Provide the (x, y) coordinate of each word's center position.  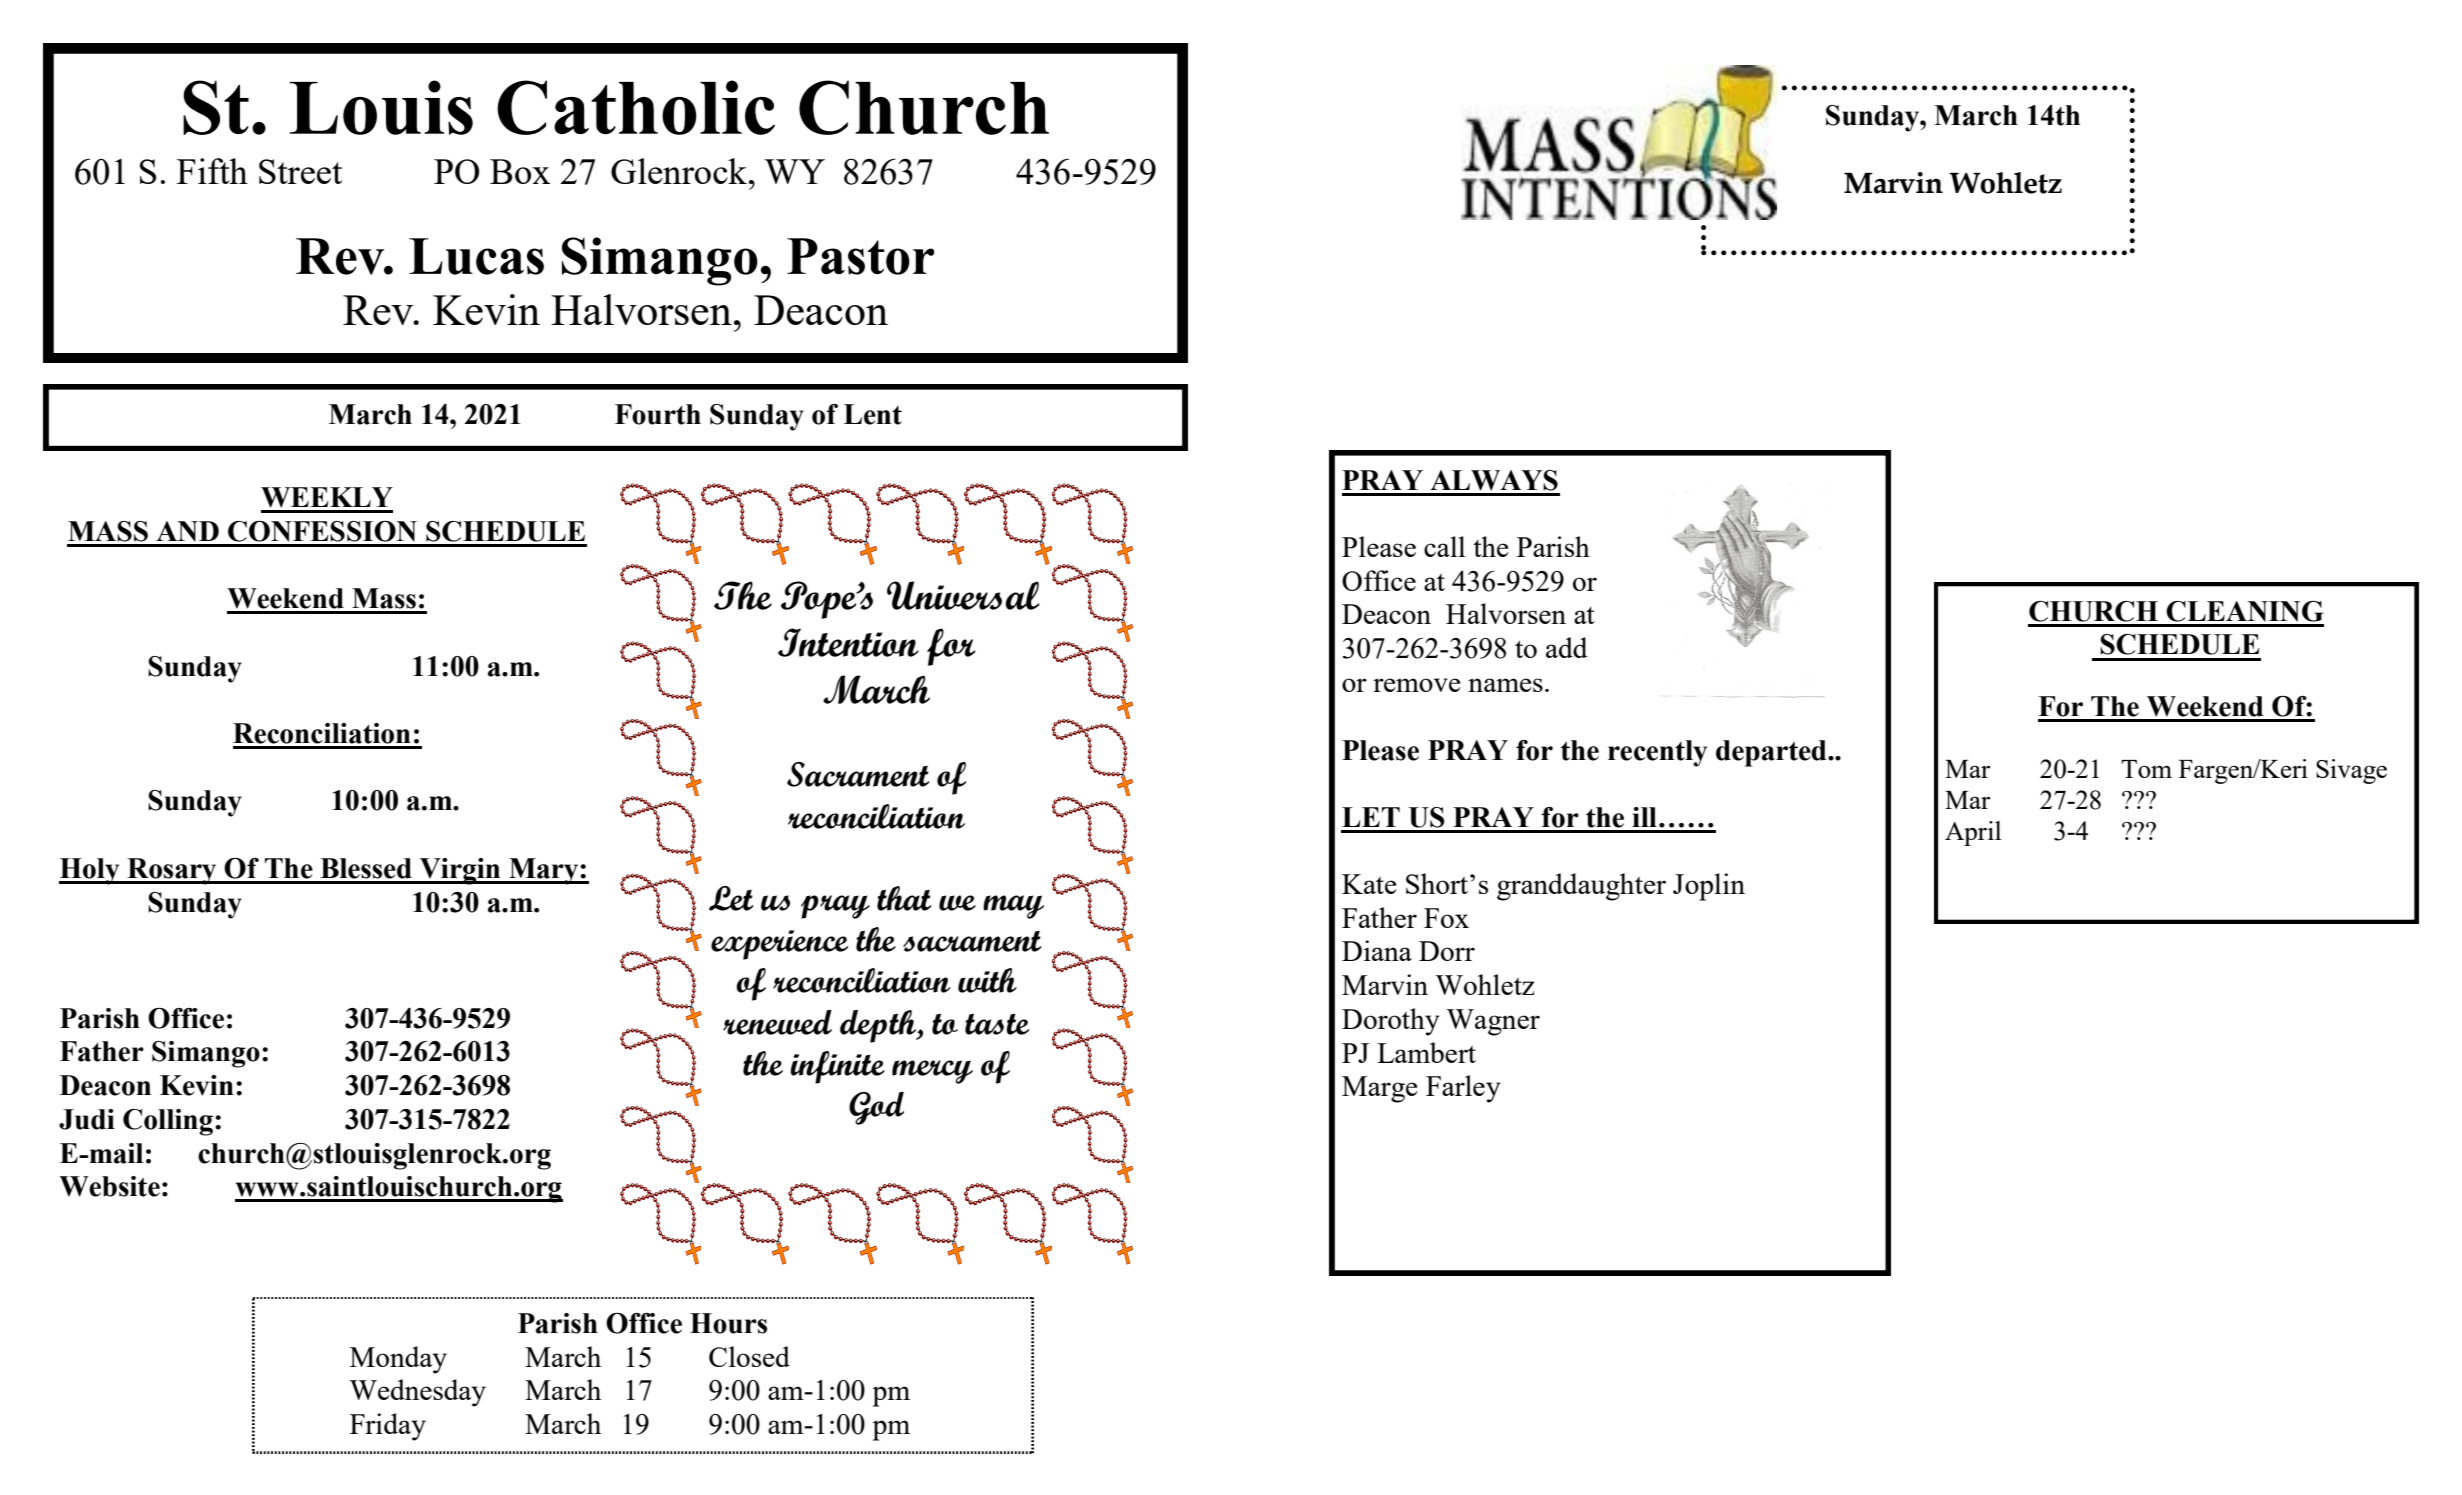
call (1444, 546)
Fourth (658, 414)
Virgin (460, 871)
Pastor (860, 256)
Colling (168, 1122)
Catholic (636, 107)
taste (997, 1024)
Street (300, 171)
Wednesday (417, 1393)
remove (1416, 685)
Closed (749, 1356)
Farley (1463, 1089)
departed (1772, 753)
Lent (873, 414)
